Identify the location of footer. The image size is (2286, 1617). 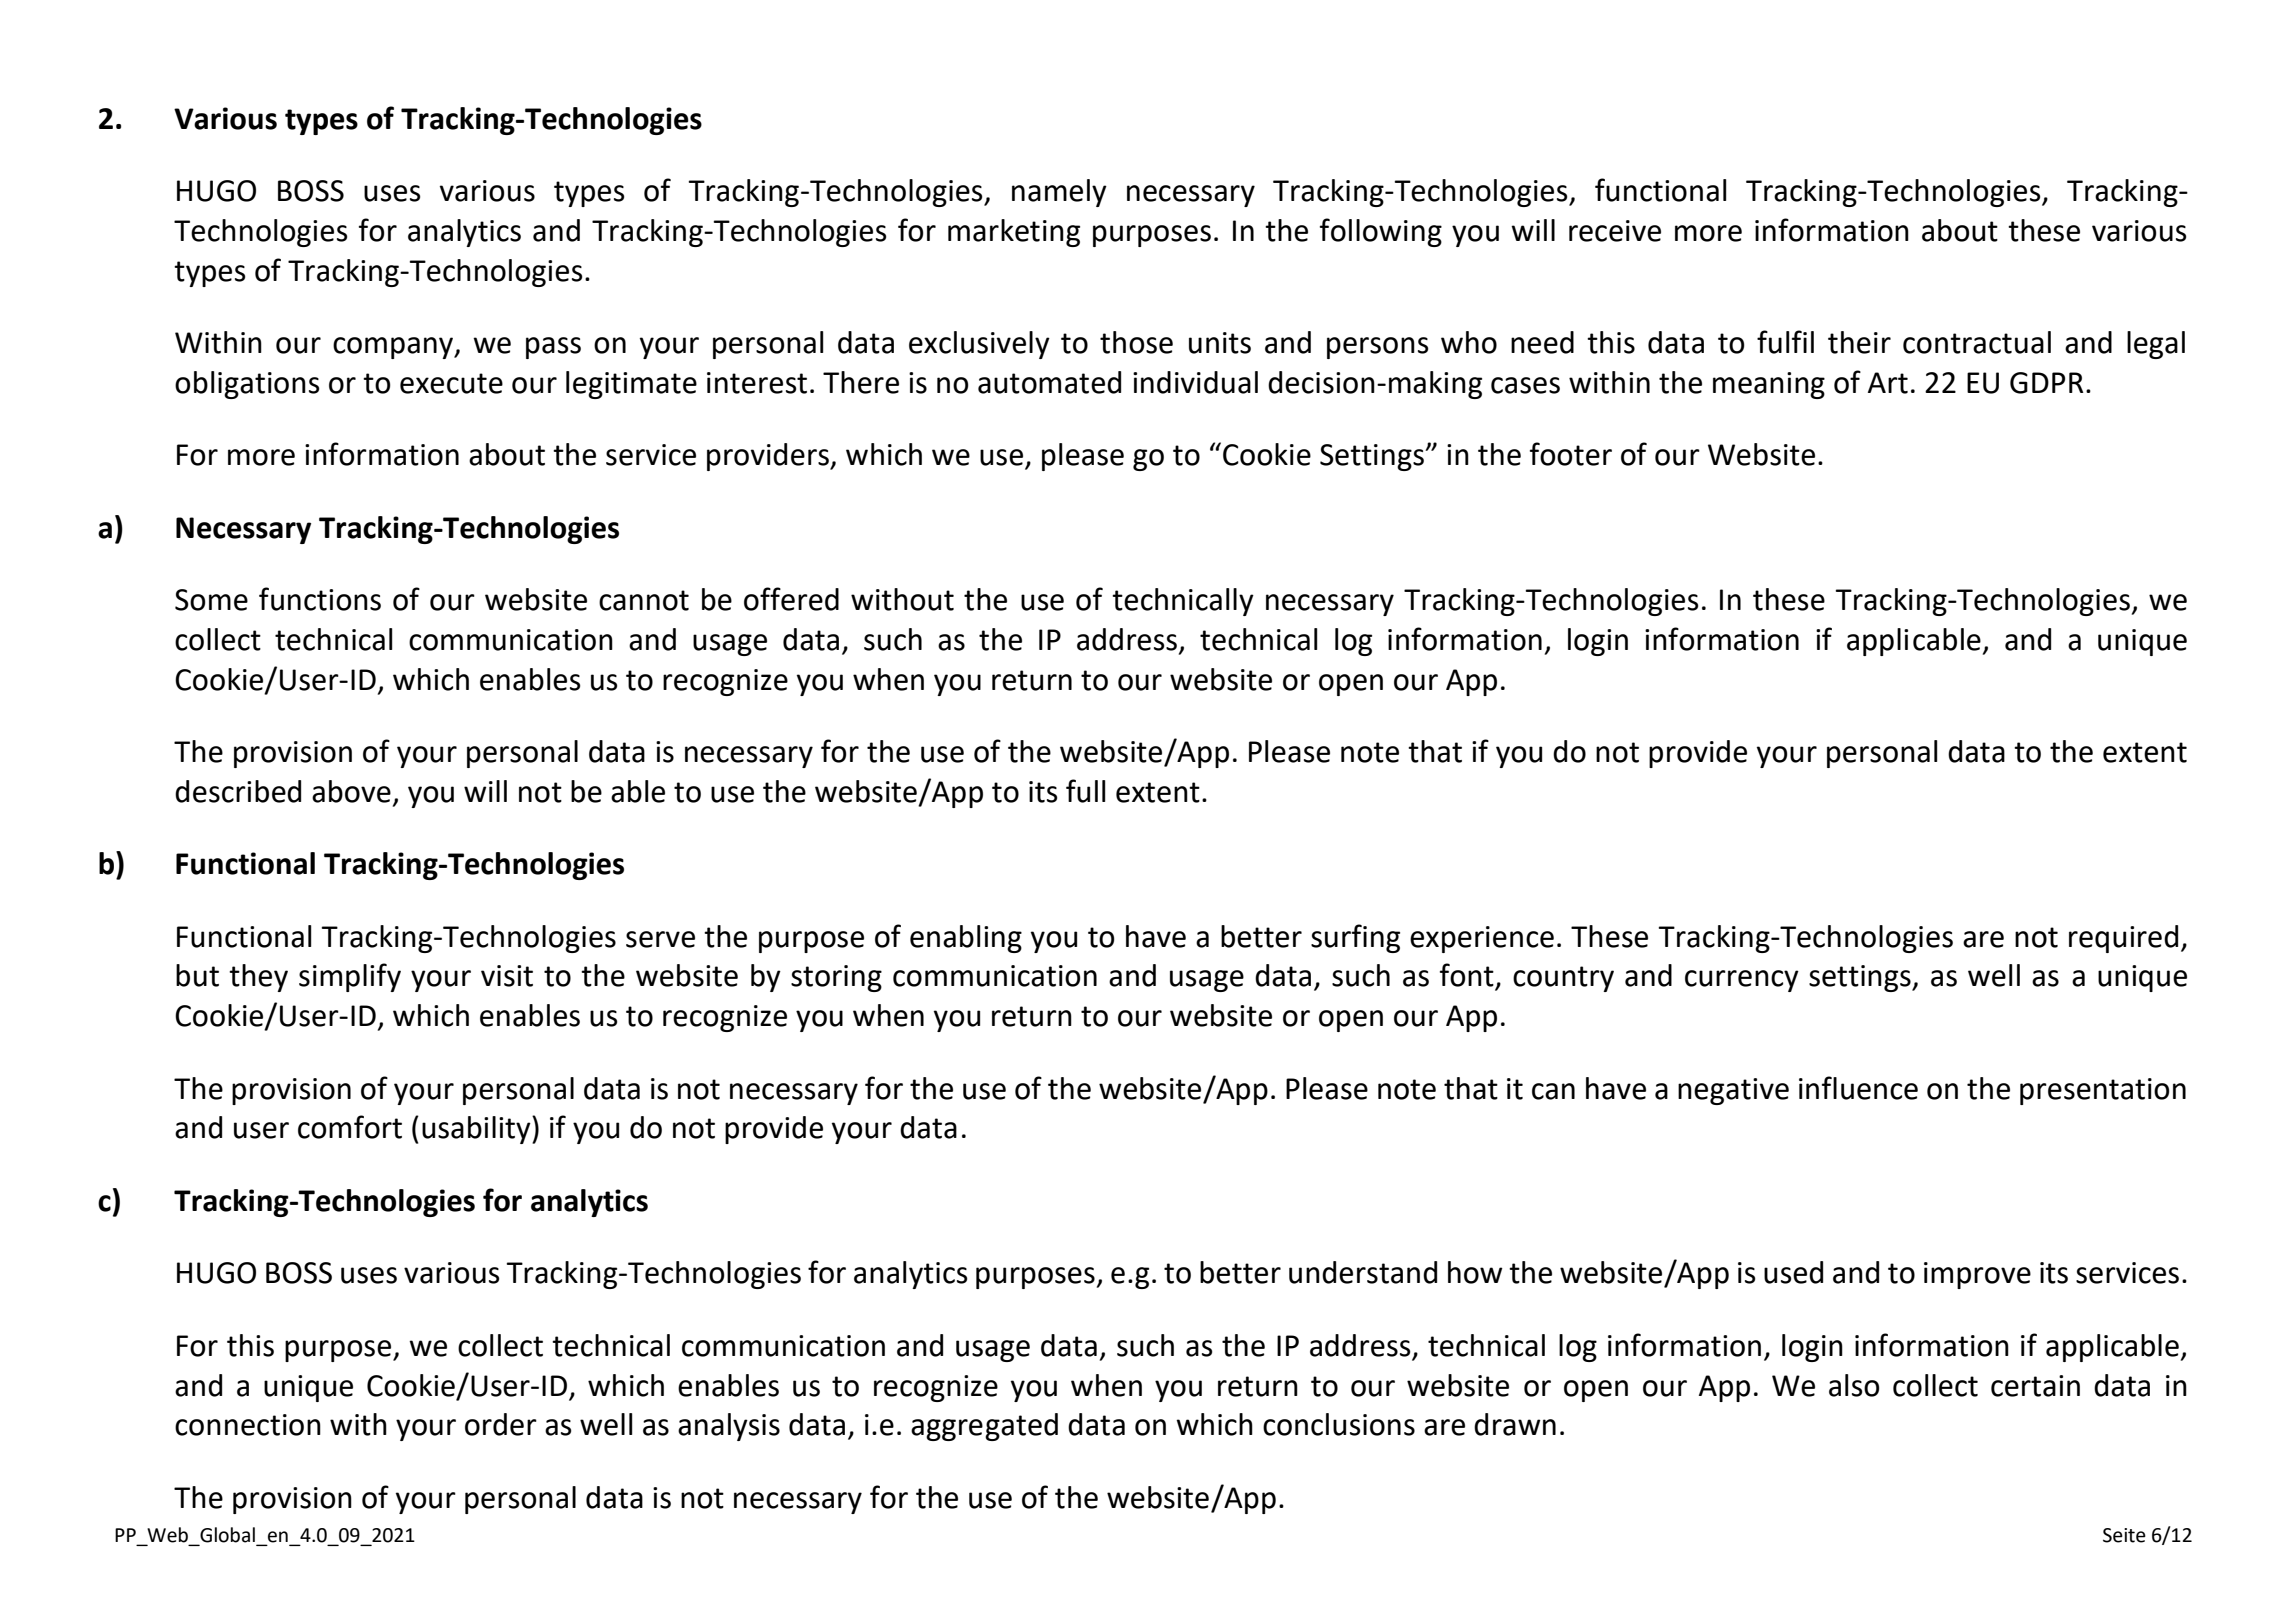
(1571, 454).
